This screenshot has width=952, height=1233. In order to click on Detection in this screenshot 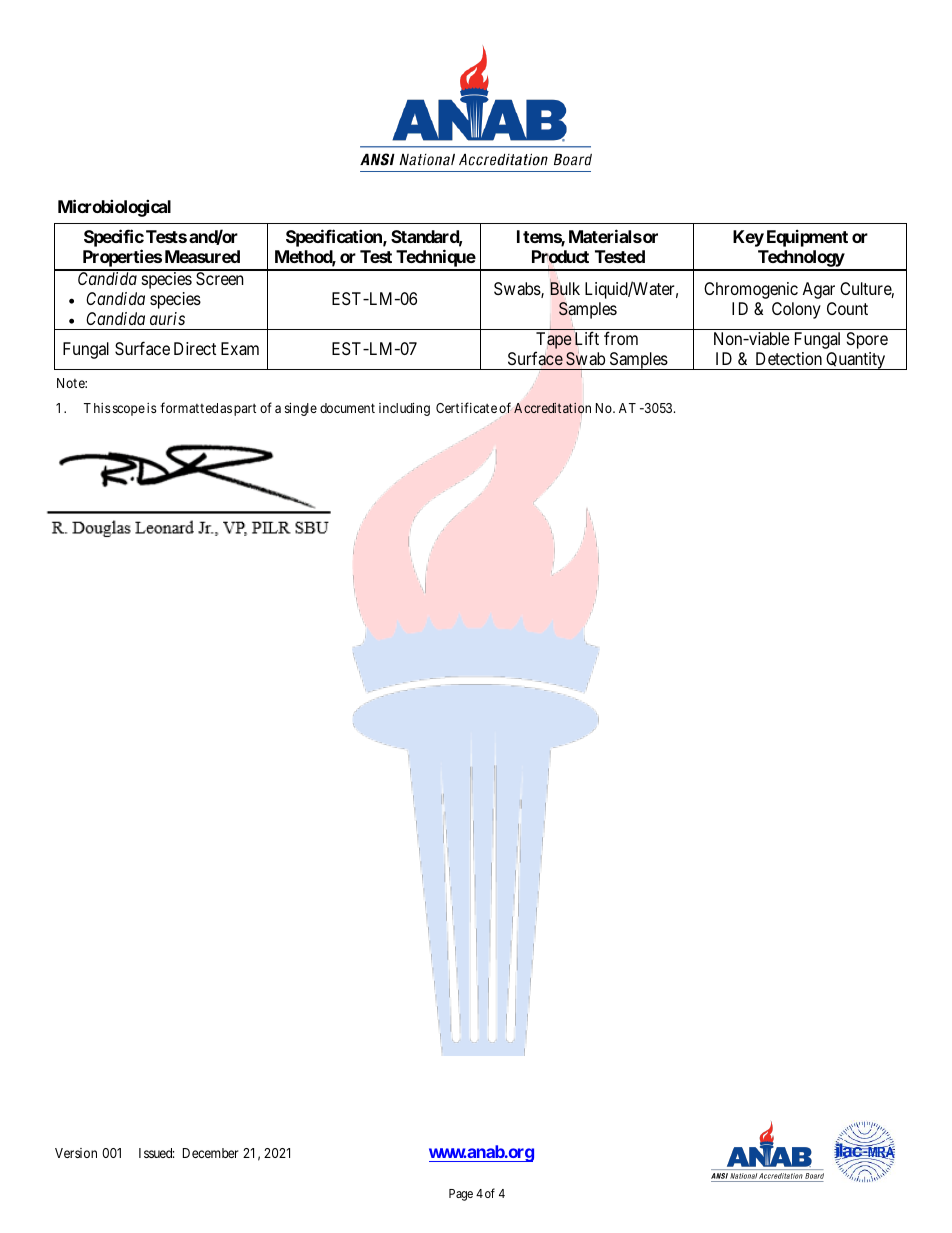, I will do `click(789, 358)`.
